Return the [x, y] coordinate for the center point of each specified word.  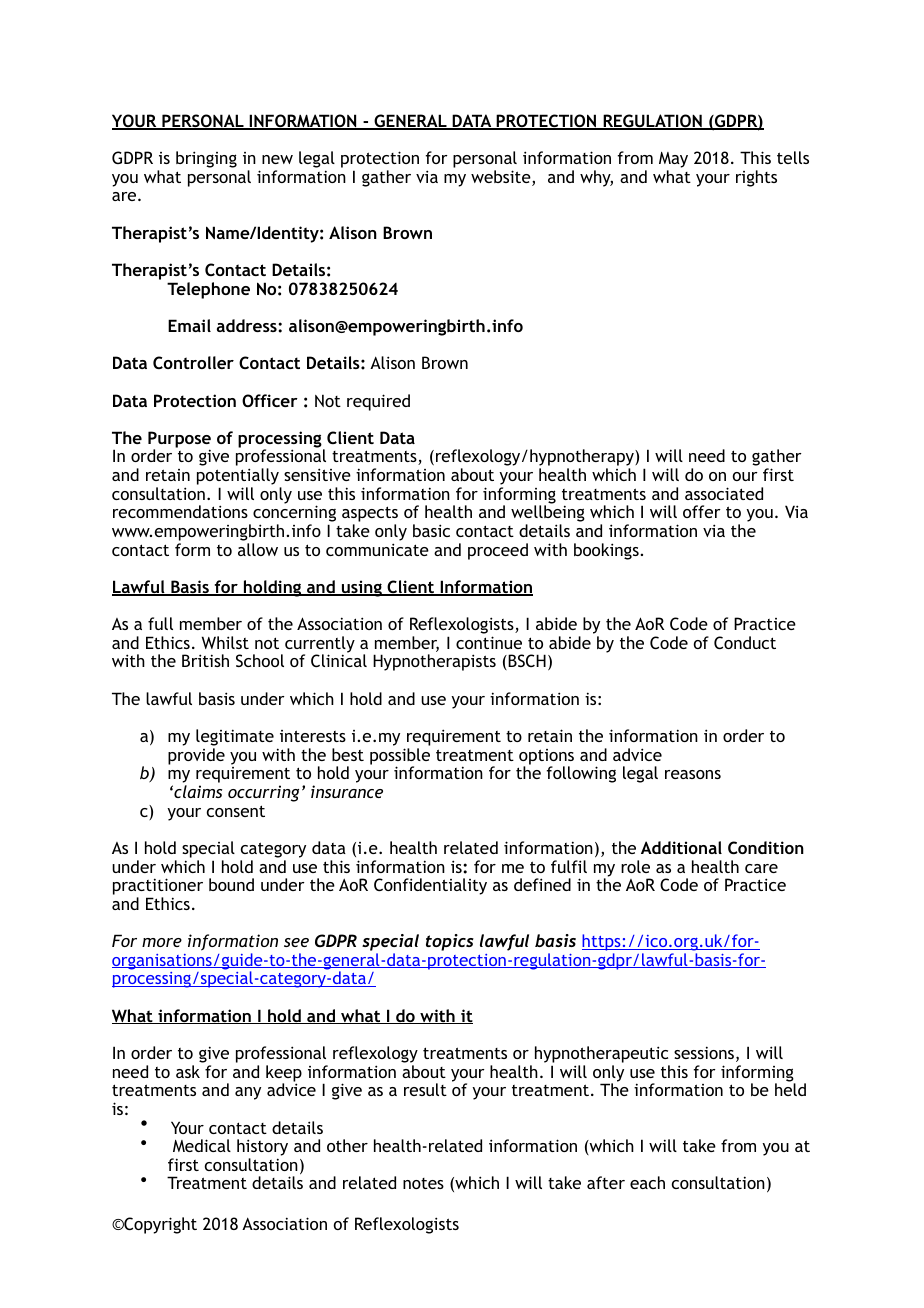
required [378, 402]
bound [231, 884]
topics [450, 942]
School [260, 660]
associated [724, 493]
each [647, 1182]
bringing [206, 159]
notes [423, 1183]
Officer [270, 400]
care [761, 868]
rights [756, 178]
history [262, 1149]
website [502, 178]
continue [489, 642]
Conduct [745, 642]
